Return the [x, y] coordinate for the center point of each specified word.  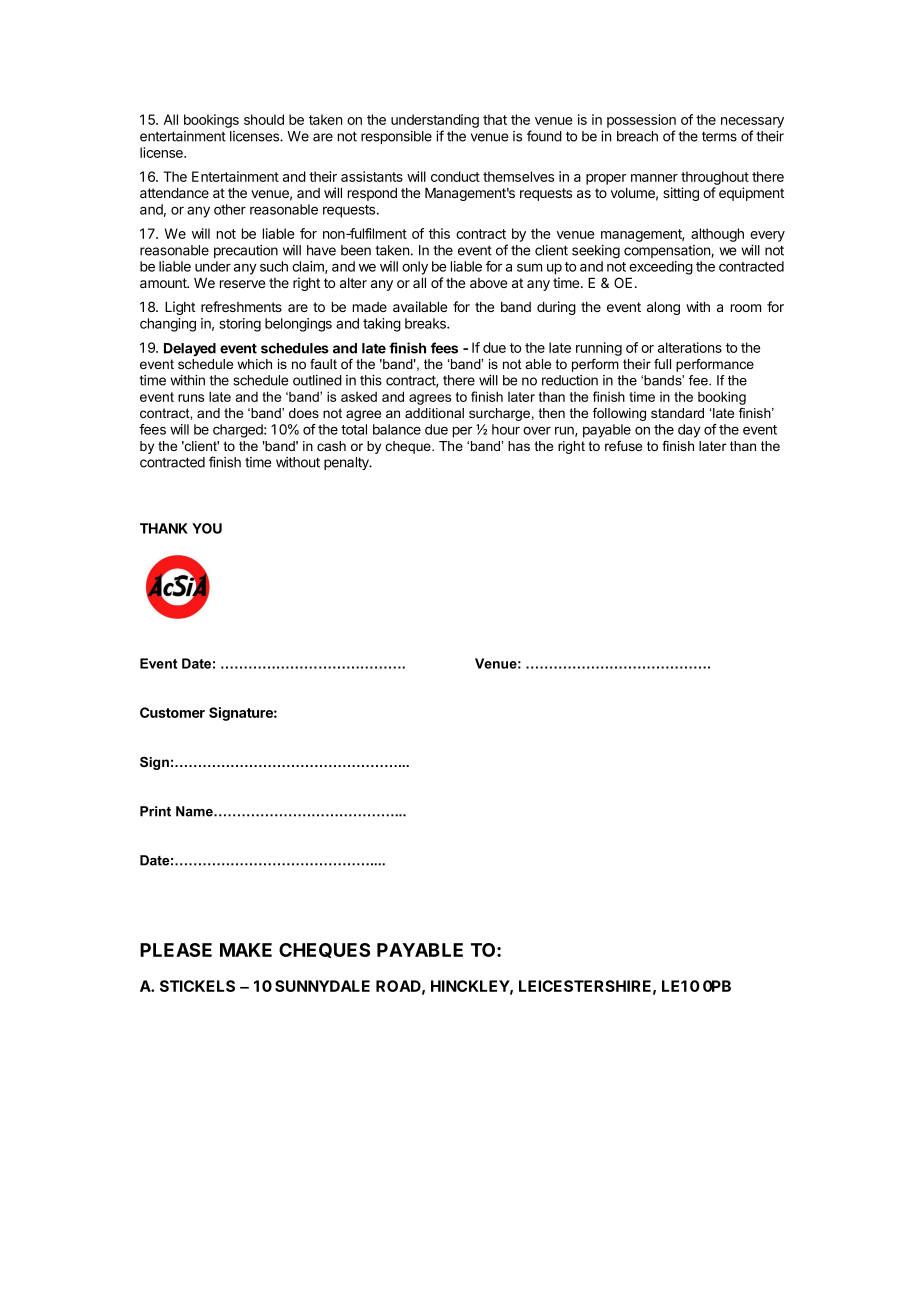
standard [677, 413]
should [264, 119]
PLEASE [176, 950]
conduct [455, 176]
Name [195, 811]
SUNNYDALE [322, 986]
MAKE [246, 950]
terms [719, 136]
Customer [172, 712]
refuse [623, 446]
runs [191, 398]
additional [434, 413]
